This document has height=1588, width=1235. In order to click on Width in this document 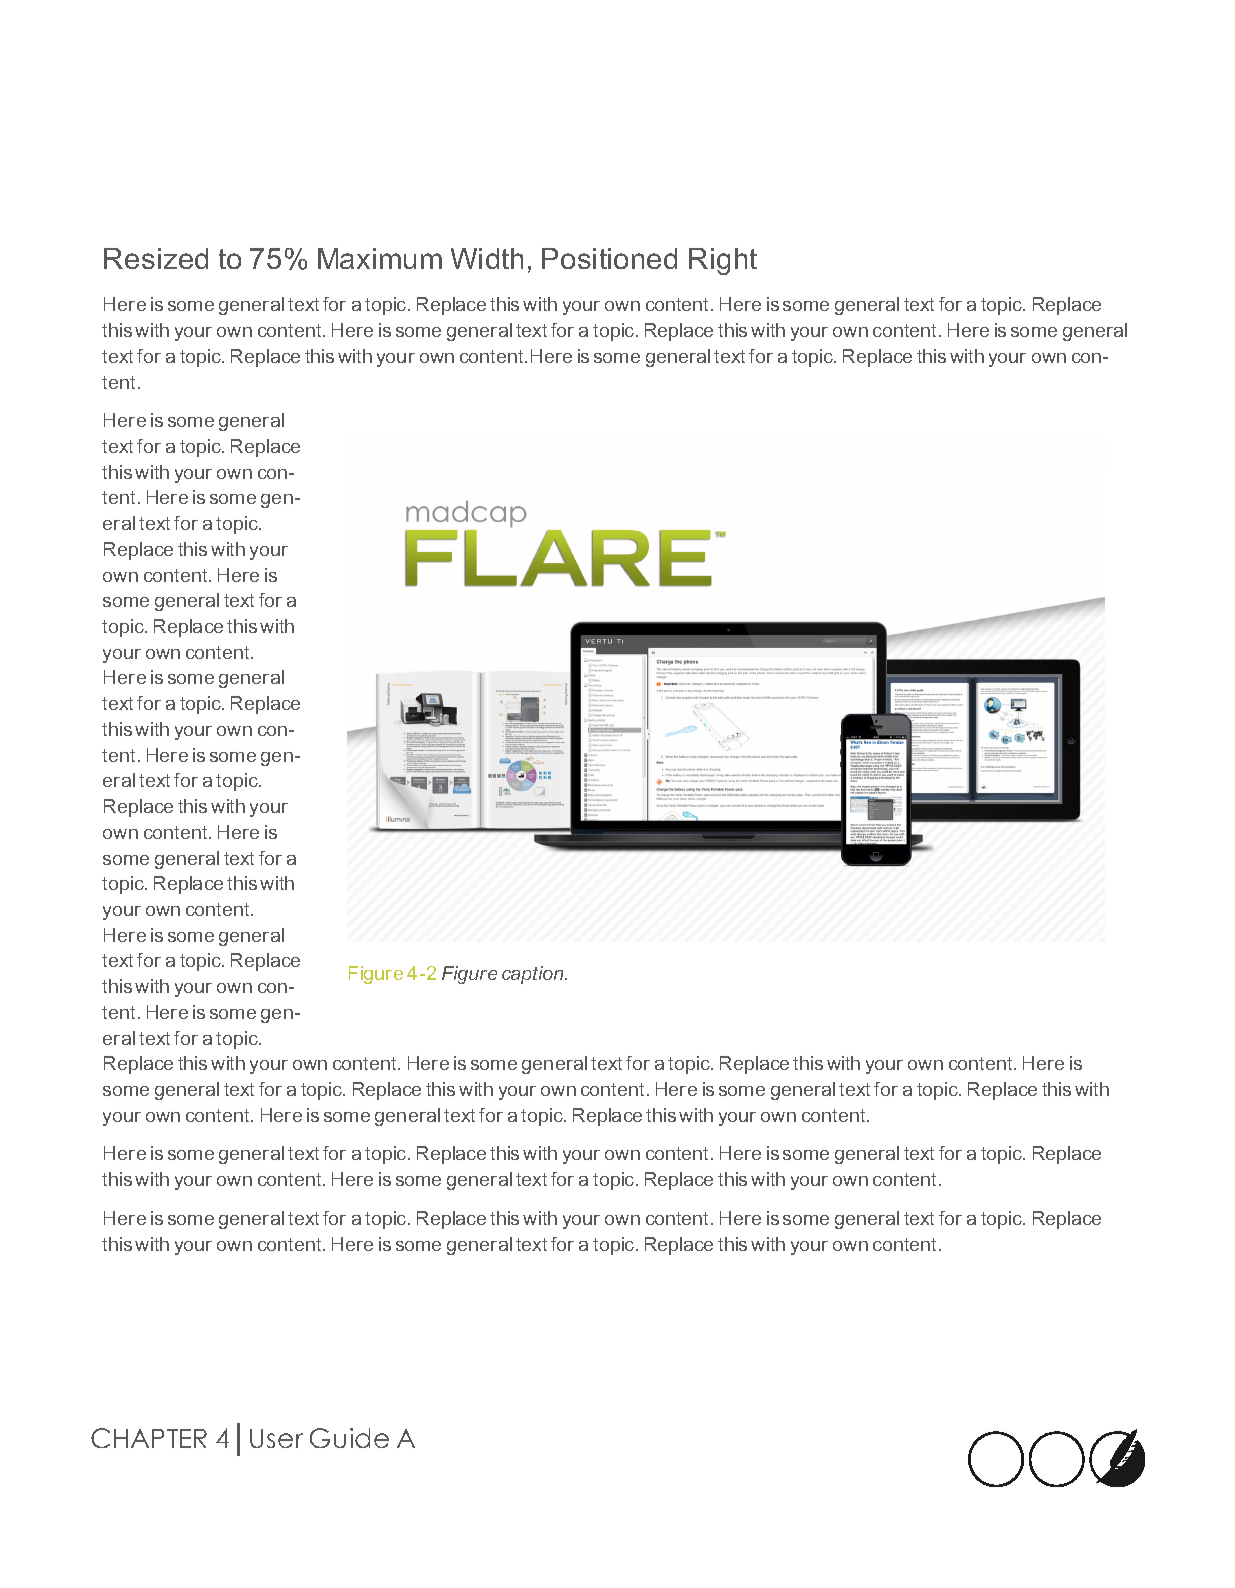, I will do `click(487, 258)`.
